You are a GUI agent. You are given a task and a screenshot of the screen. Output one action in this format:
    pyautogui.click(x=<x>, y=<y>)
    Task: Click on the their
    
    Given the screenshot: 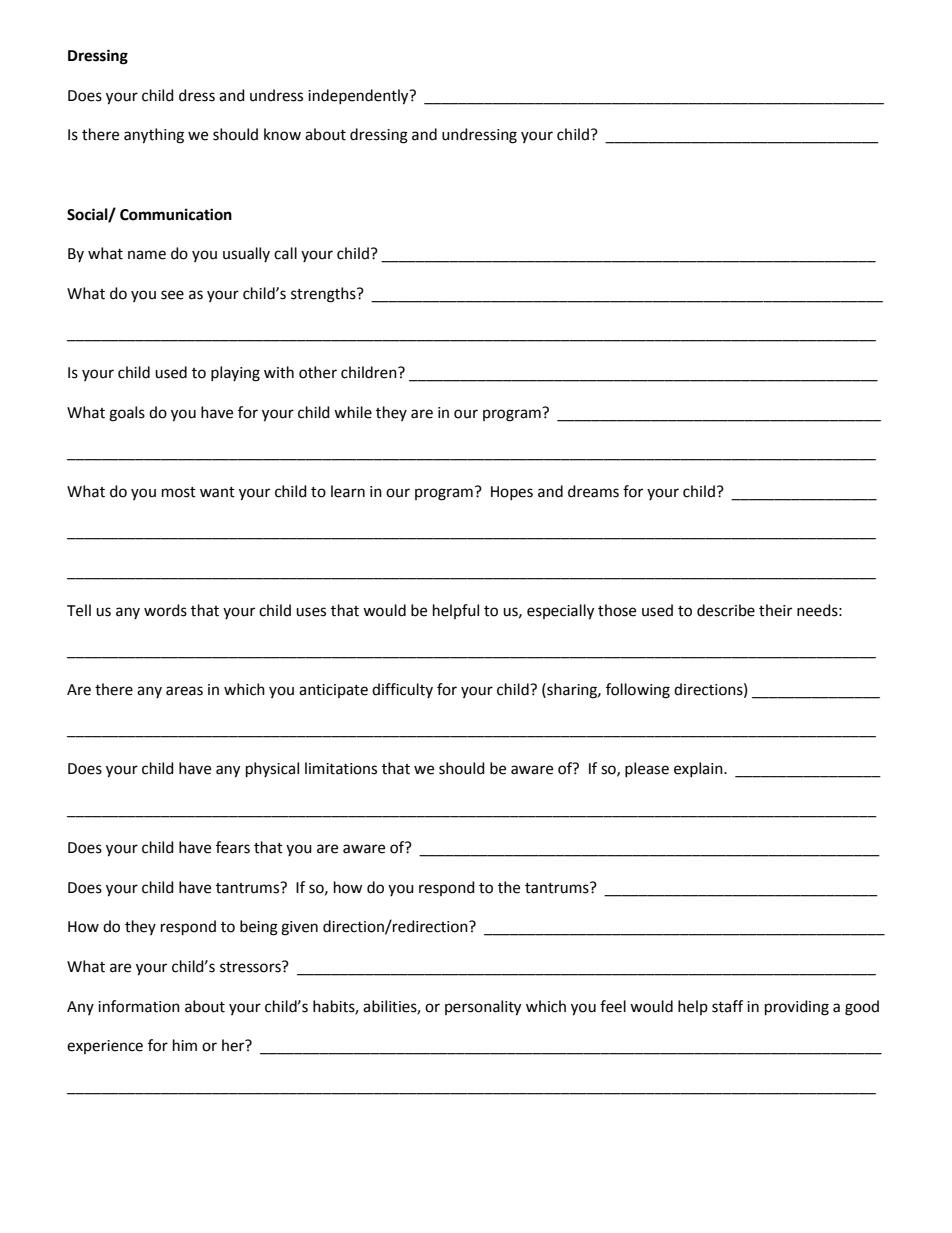 What is the action you would take?
    pyautogui.click(x=775, y=610)
